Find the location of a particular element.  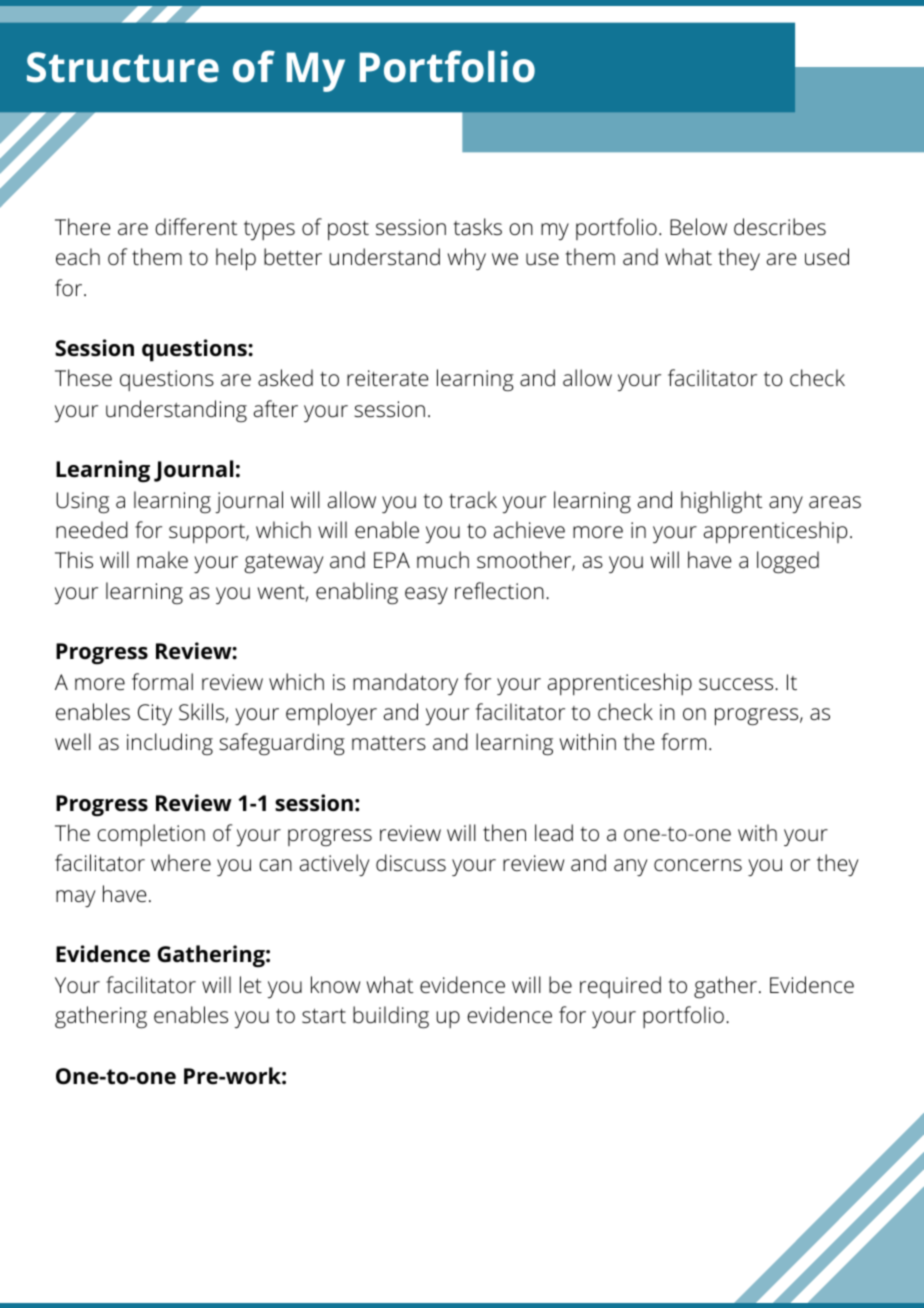

required is located at coordinates (620, 987).
